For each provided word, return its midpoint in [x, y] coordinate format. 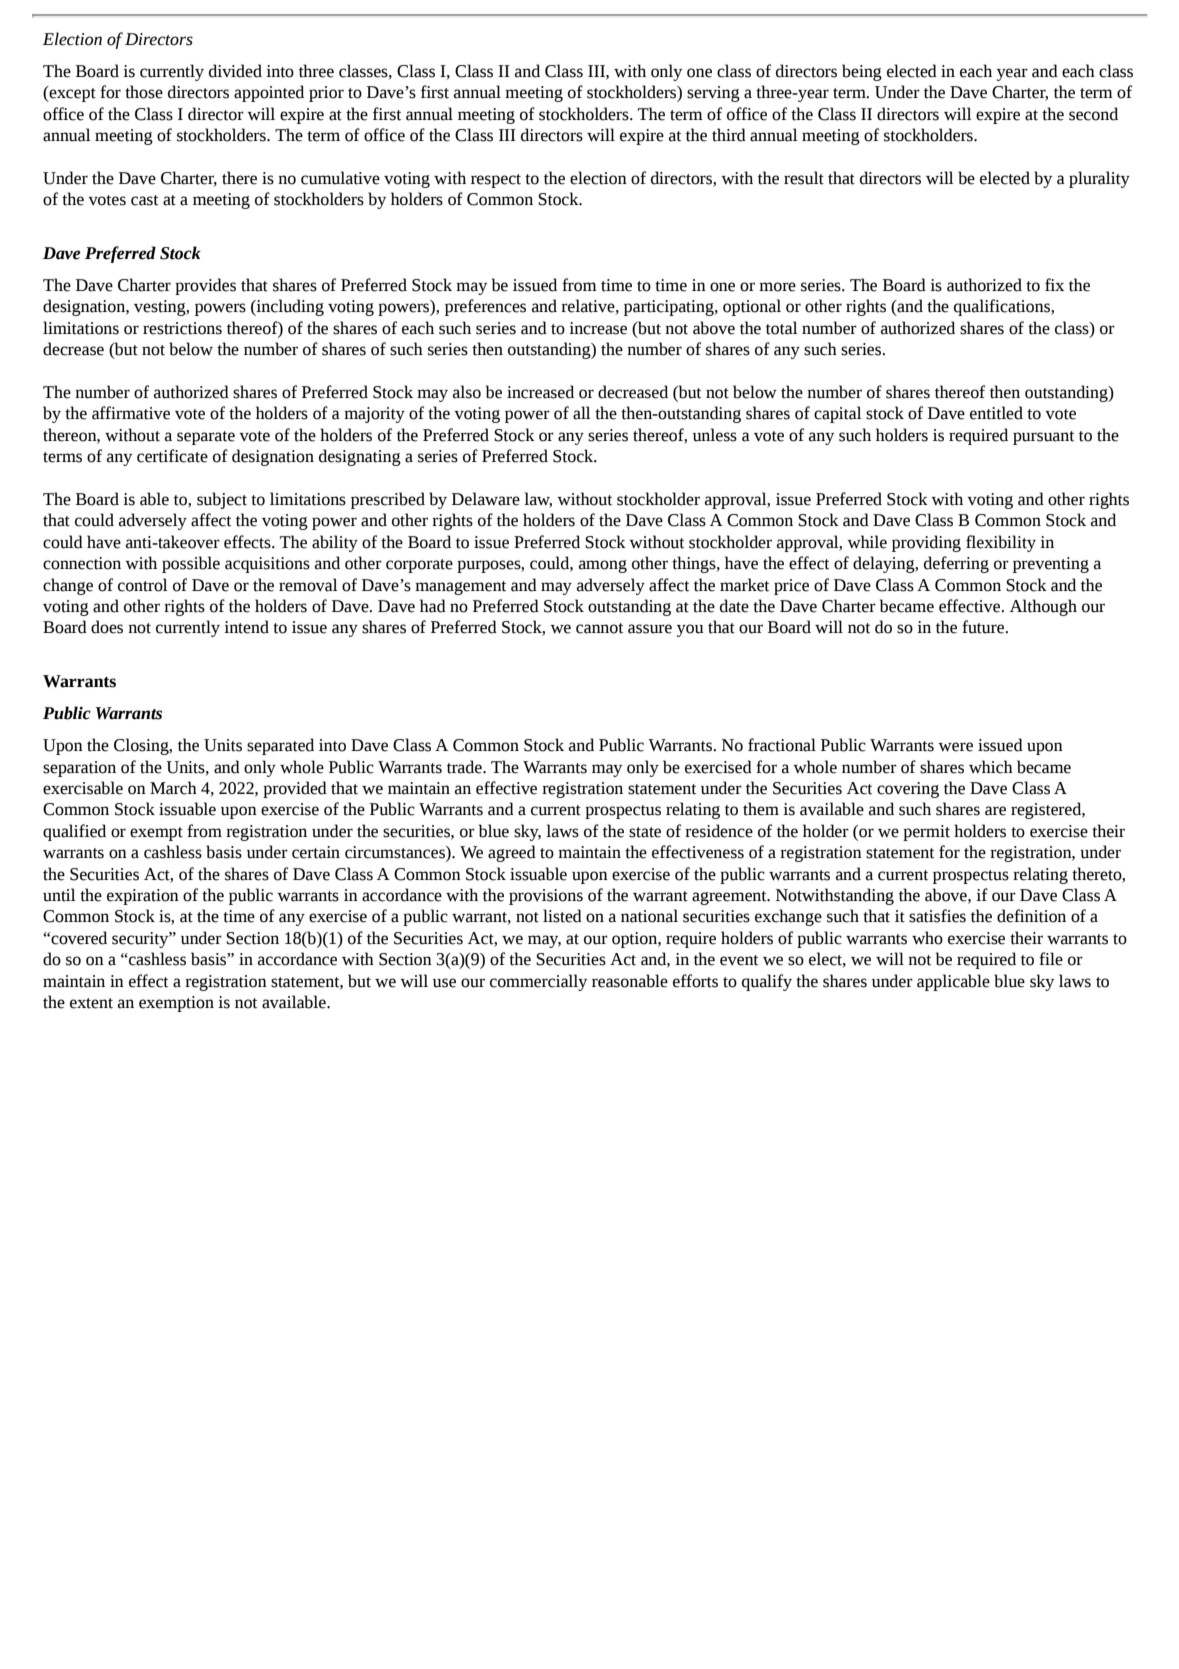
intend [246, 627]
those [144, 92]
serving [713, 94]
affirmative [131, 413]
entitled [996, 413]
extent [91, 1003]
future [984, 627]
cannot [599, 628]
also [467, 392]
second [1093, 114]
